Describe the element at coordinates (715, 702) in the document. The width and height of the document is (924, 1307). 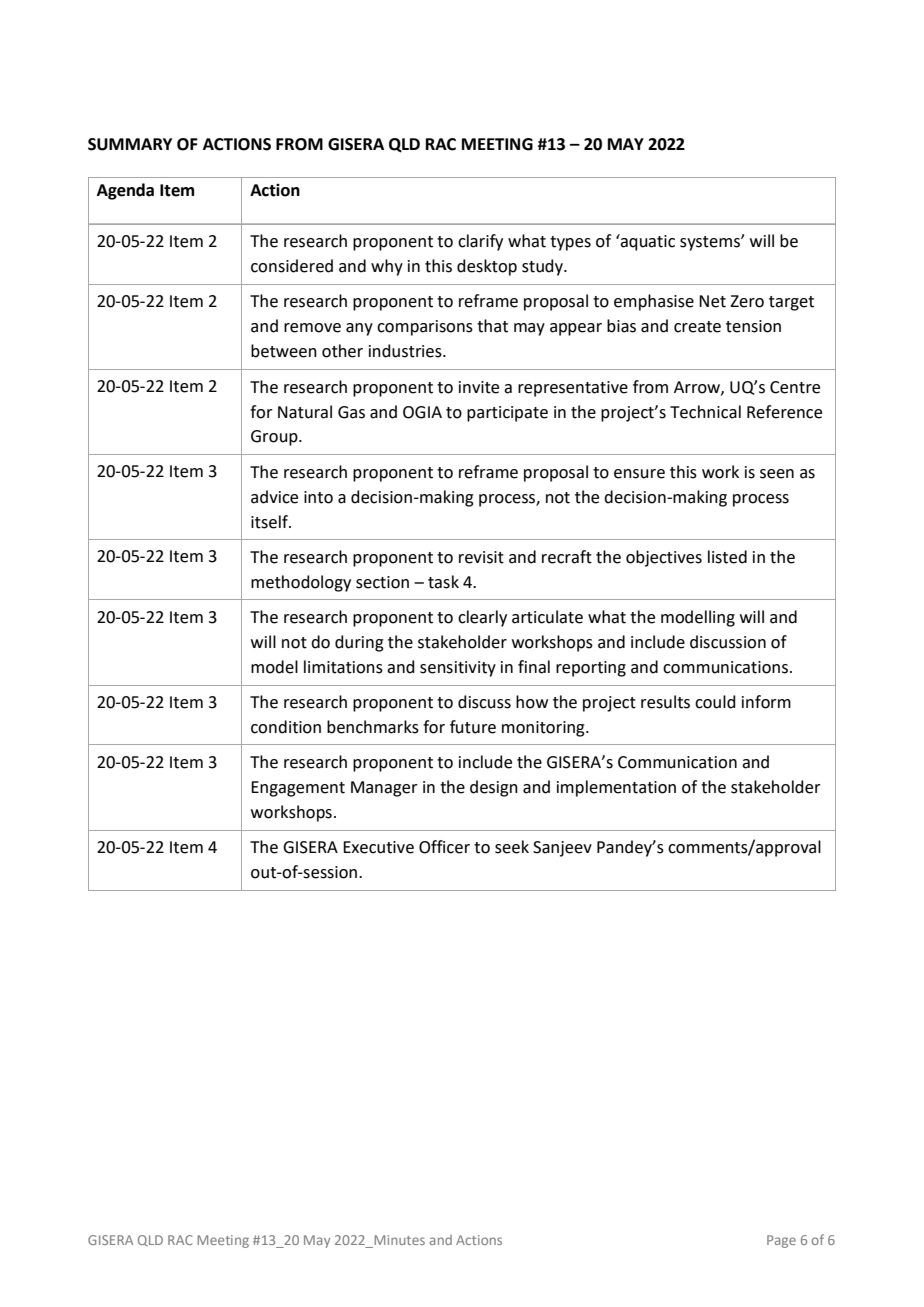
I see `could` at that location.
